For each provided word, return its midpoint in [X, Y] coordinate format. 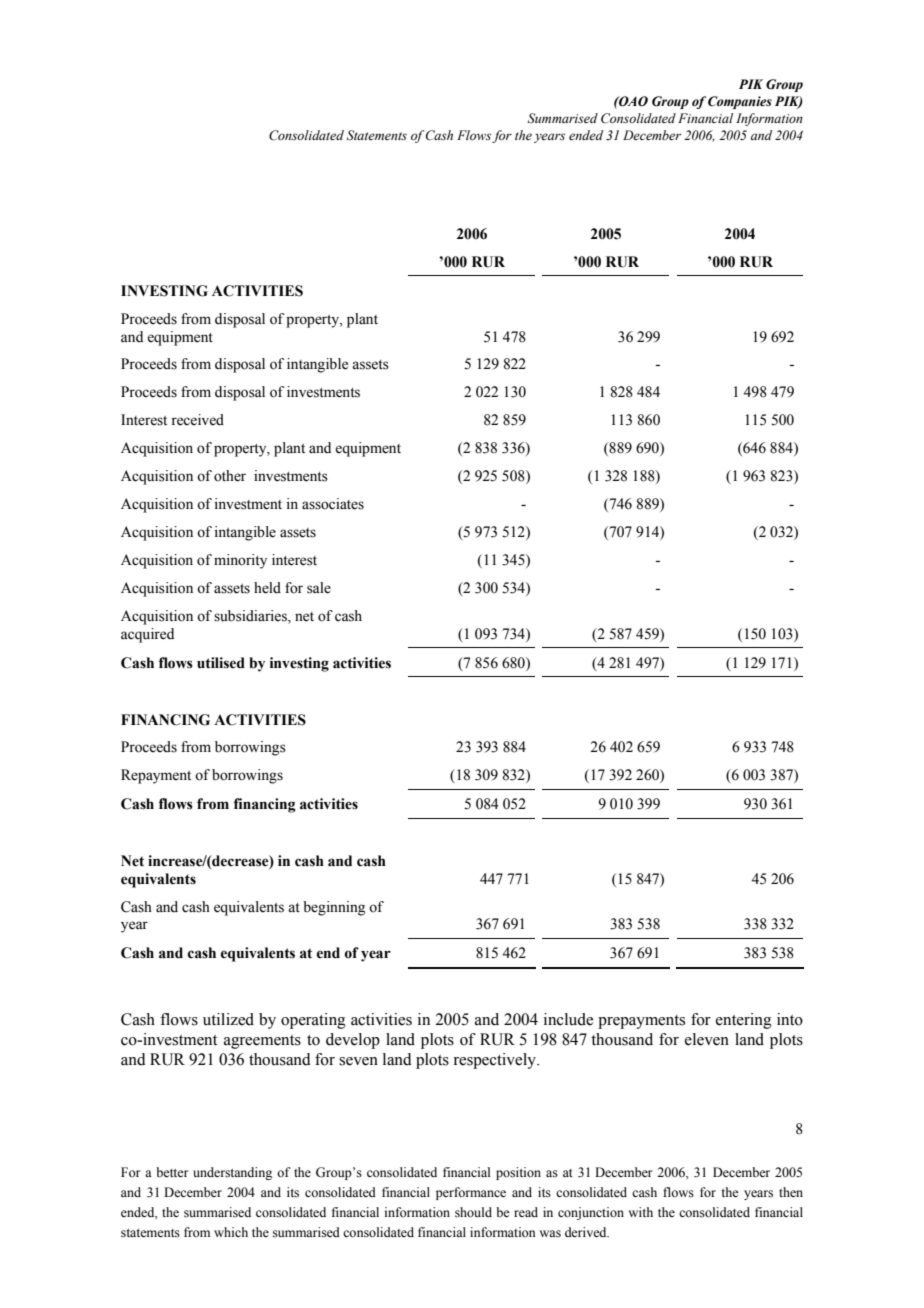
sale [319, 588]
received [197, 420]
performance [471, 1193]
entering [744, 1021]
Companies [740, 102]
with [640, 1212]
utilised [221, 663]
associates [333, 504]
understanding [232, 1173]
